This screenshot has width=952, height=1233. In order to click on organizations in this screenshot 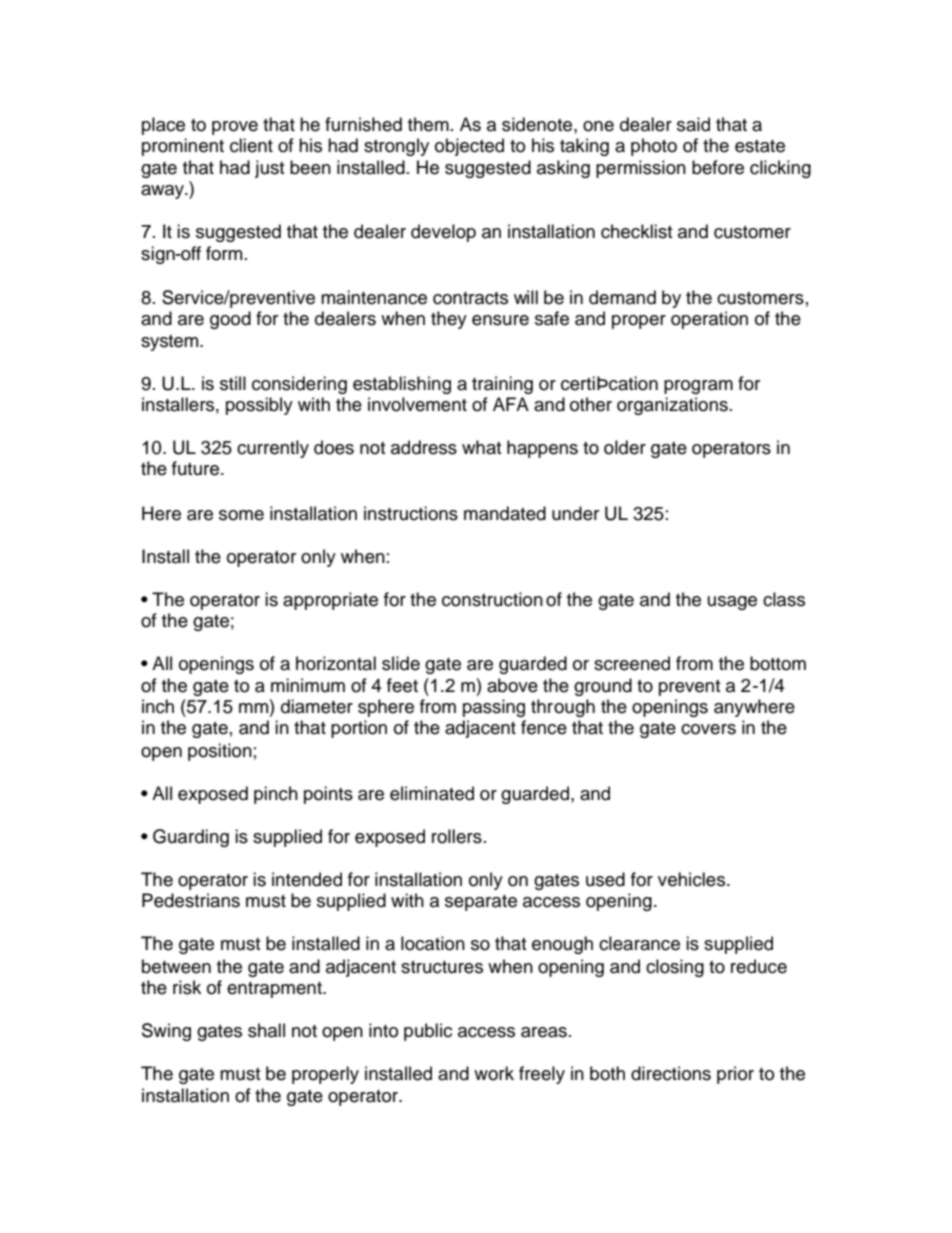, I will do `click(672, 406)`.
